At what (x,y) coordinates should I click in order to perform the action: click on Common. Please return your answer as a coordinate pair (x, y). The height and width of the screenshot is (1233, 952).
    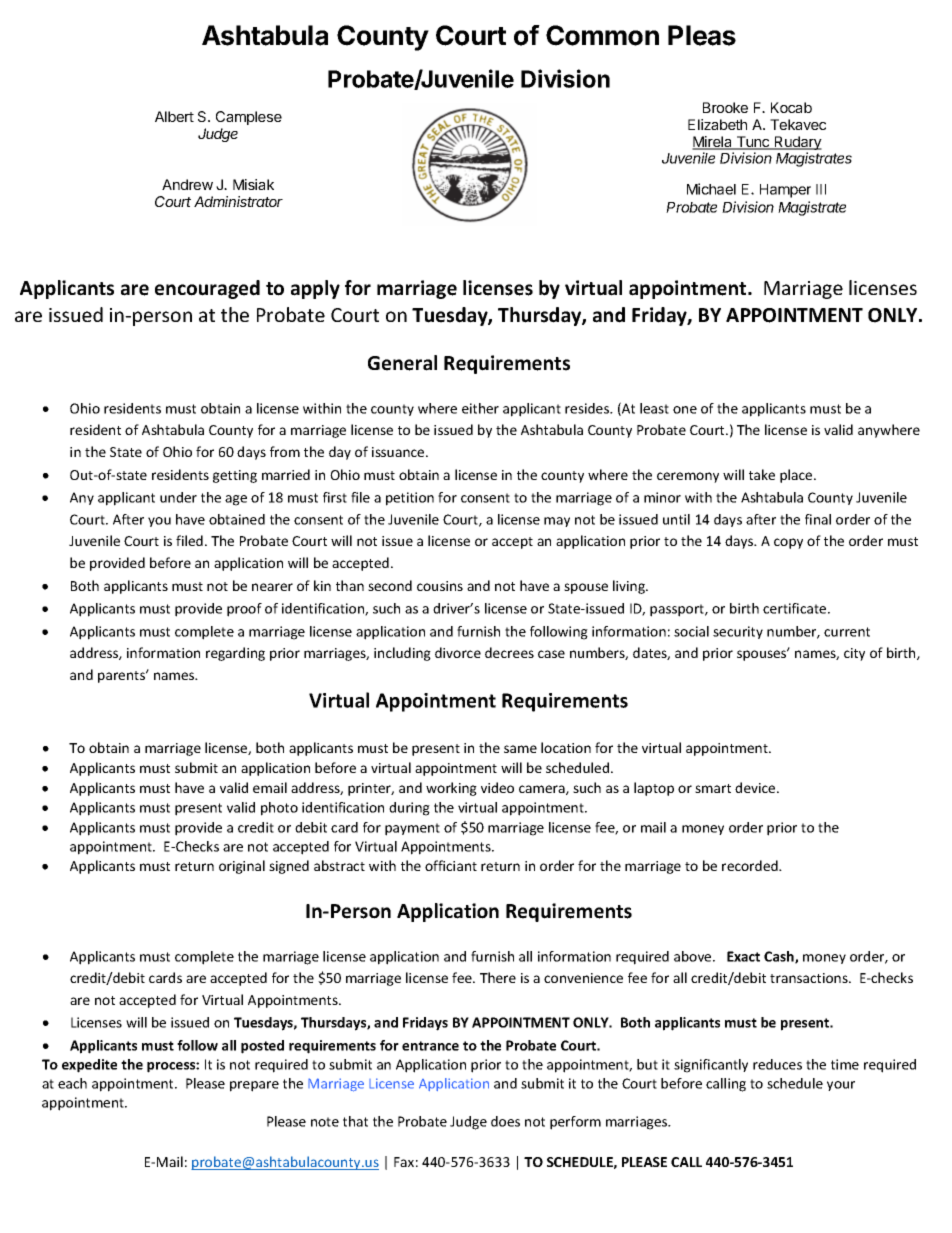
    Looking at the image, I should click on (602, 35).
